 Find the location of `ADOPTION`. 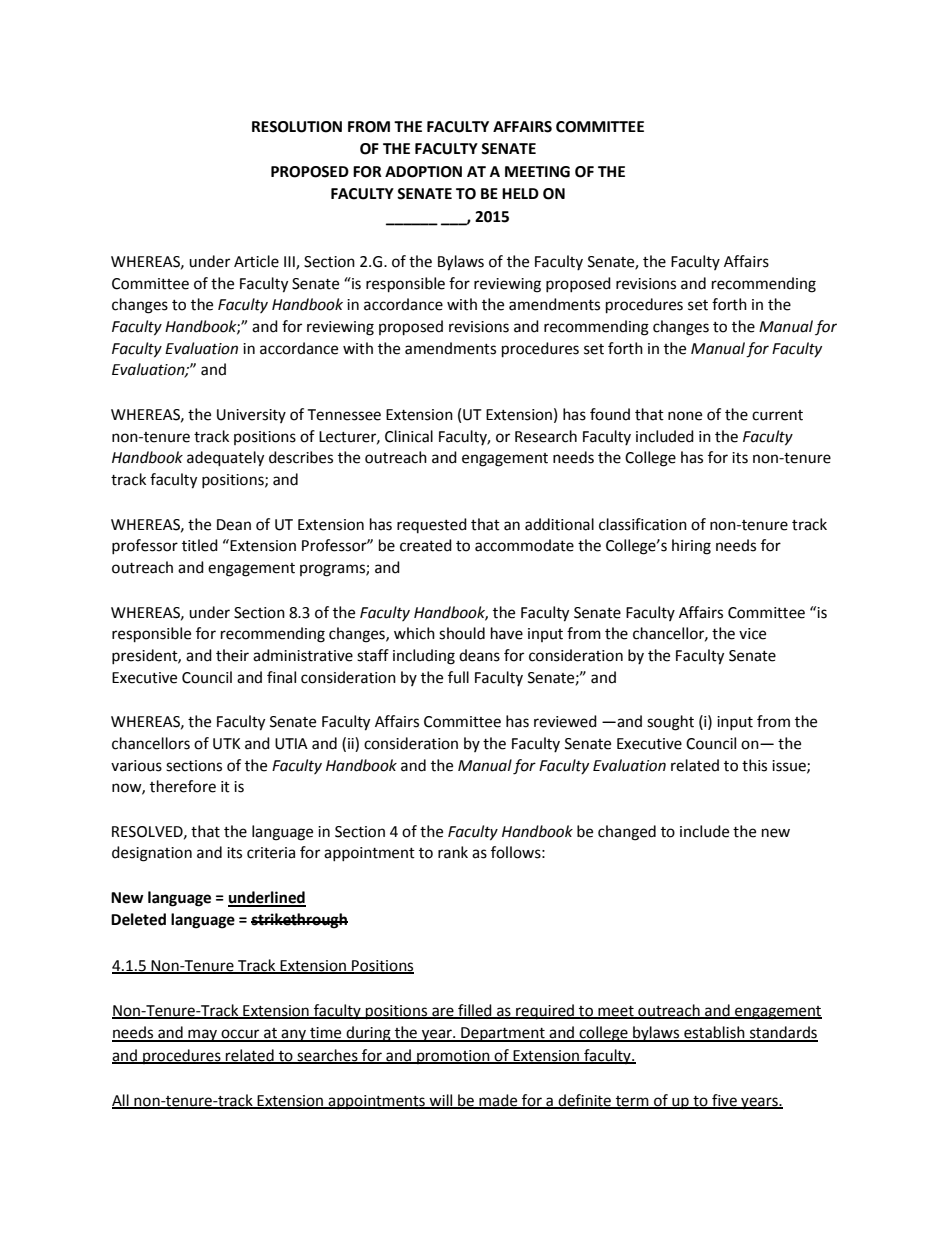

ADOPTION is located at coordinates (423, 172).
